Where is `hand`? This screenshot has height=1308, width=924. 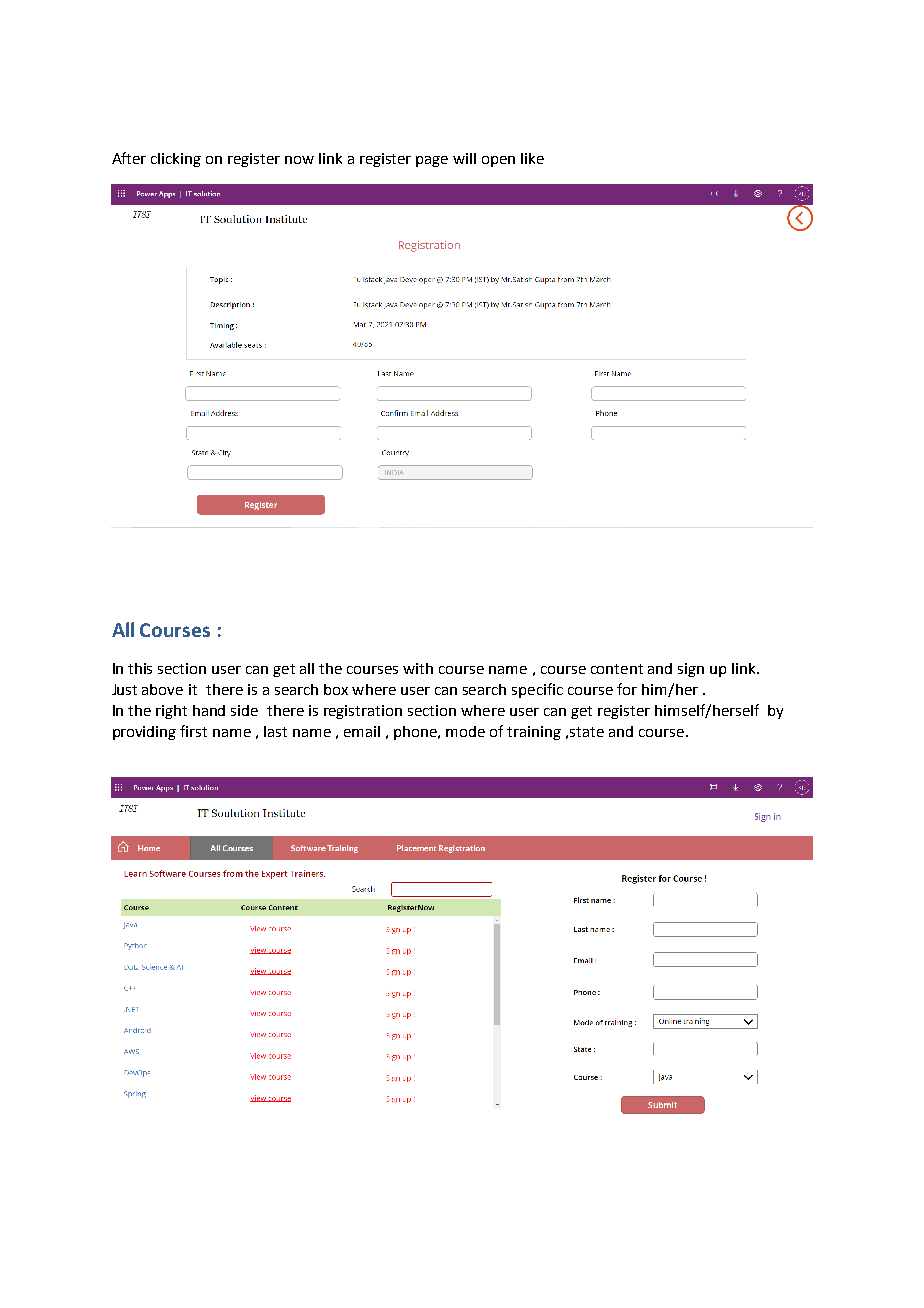 hand is located at coordinates (209, 710).
